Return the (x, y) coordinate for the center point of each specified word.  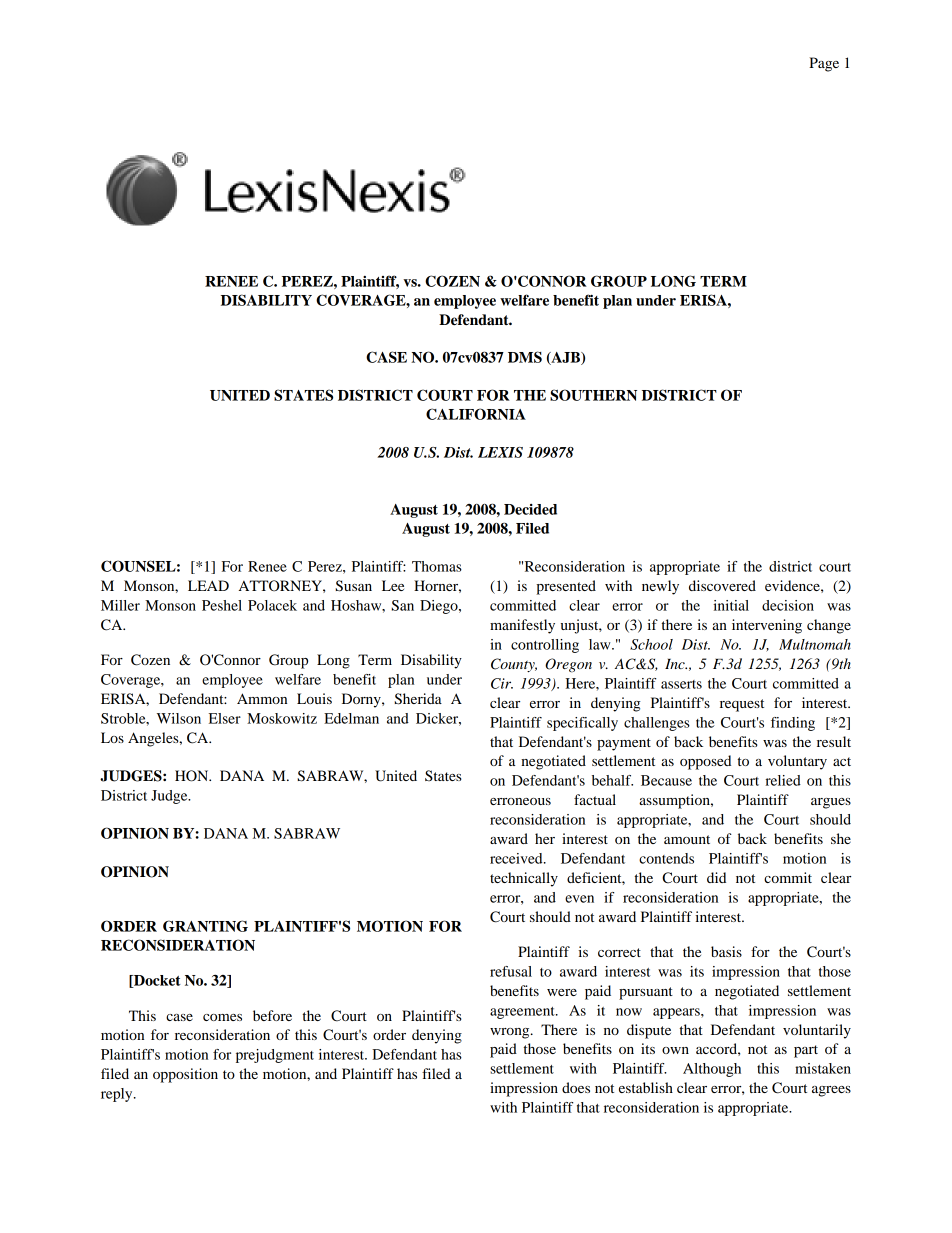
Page (824, 64)
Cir (502, 683)
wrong (511, 1033)
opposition (185, 1075)
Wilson (179, 718)
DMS (525, 357)
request (742, 705)
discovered (722, 585)
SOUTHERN (593, 395)
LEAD (208, 585)
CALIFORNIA (476, 414)
